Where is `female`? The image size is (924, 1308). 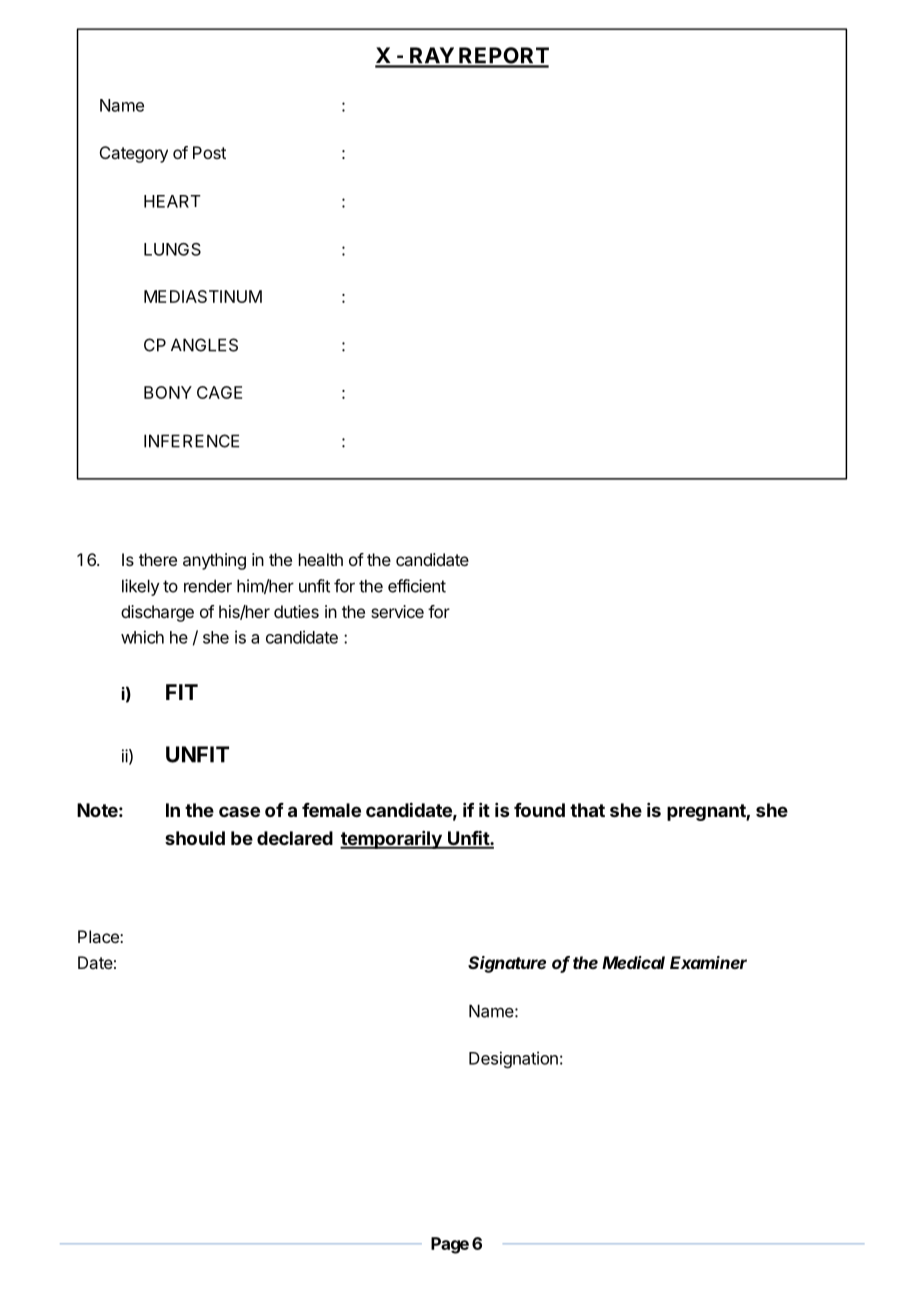
female is located at coordinates (331, 810).
